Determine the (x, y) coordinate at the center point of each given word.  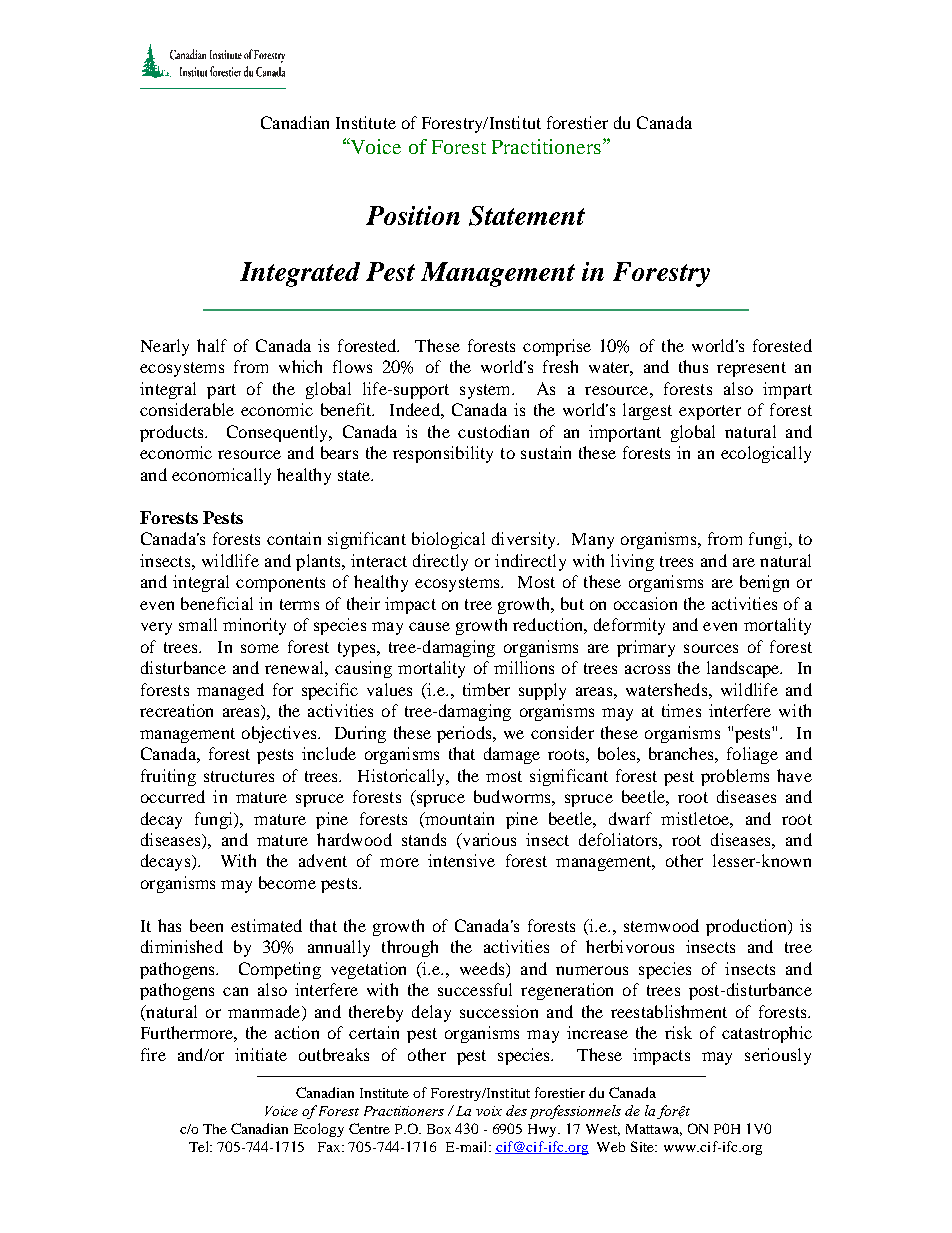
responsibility (443, 454)
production (747, 927)
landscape (744, 669)
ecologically (766, 454)
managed (230, 691)
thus (693, 366)
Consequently (279, 433)
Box (439, 1129)
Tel (200, 1146)
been (206, 925)
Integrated (300, 274)
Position (413, 215)
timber (486, 689)
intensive (461, 860)
